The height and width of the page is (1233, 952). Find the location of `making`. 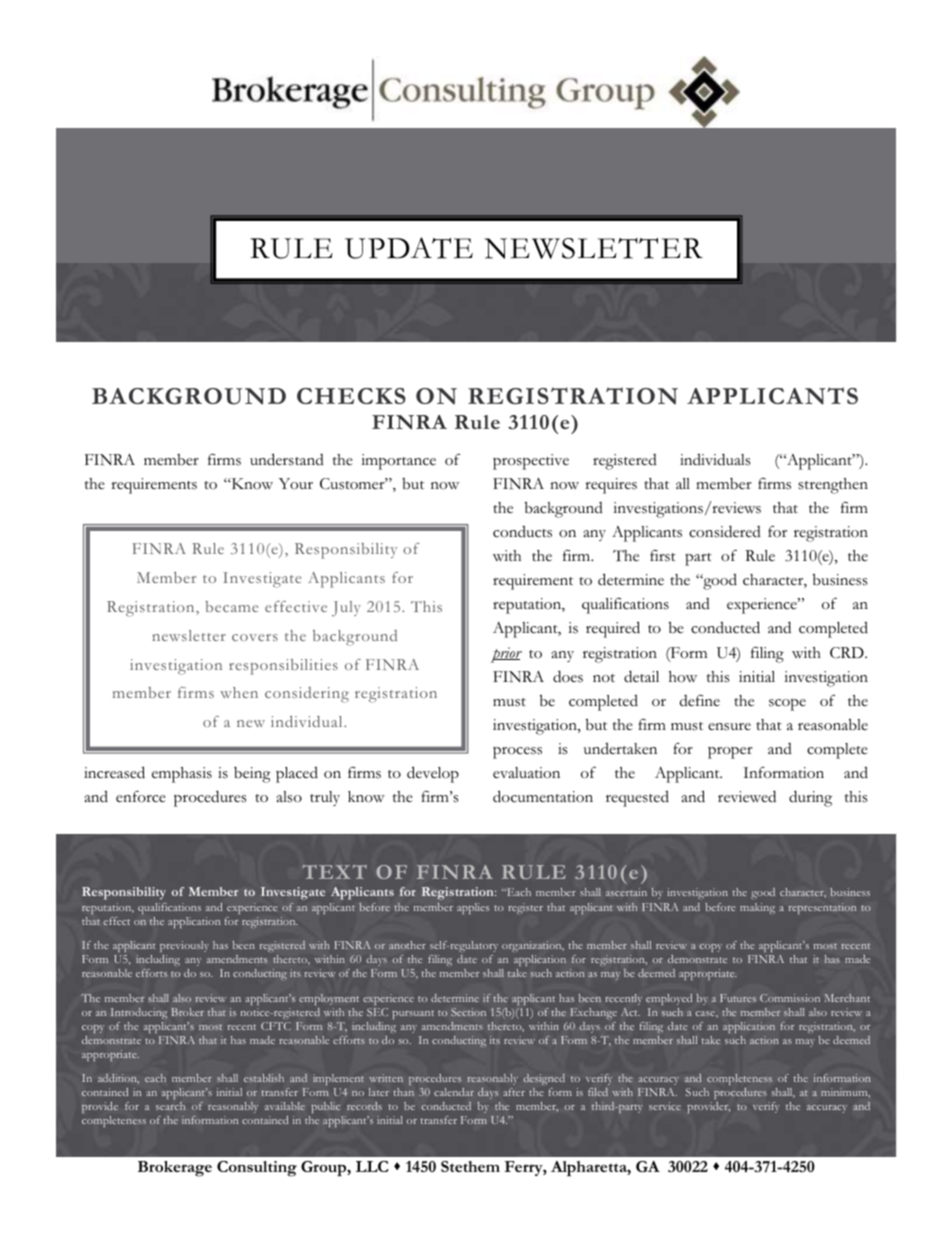

making is located at coordinates (757, 908).
